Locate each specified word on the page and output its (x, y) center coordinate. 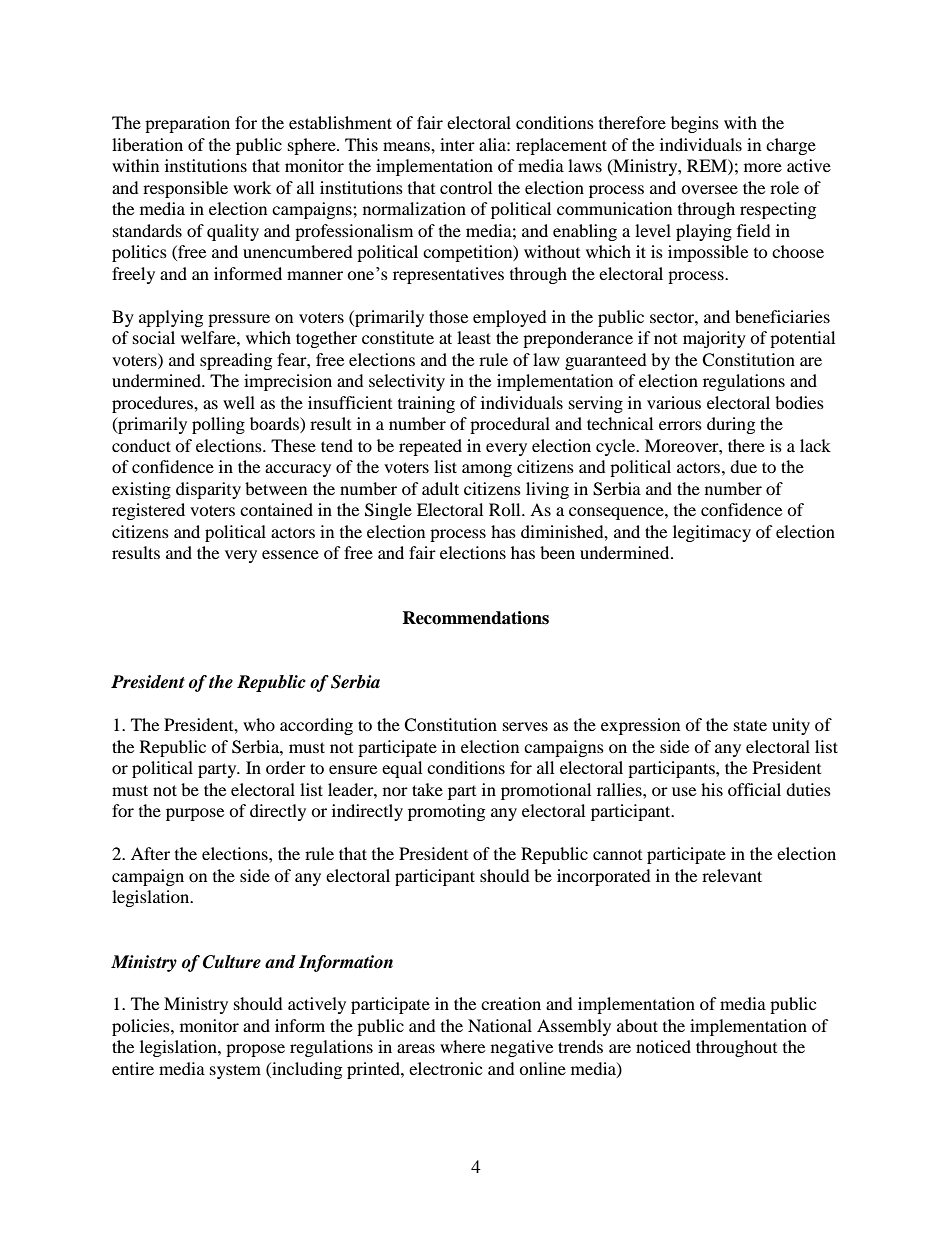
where (462, 1046)
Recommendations (475, 618)
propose (255, 1050)
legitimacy (712, 533)
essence (290, 554)
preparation (187, 124)
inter (457, 144)
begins (695, 124)
